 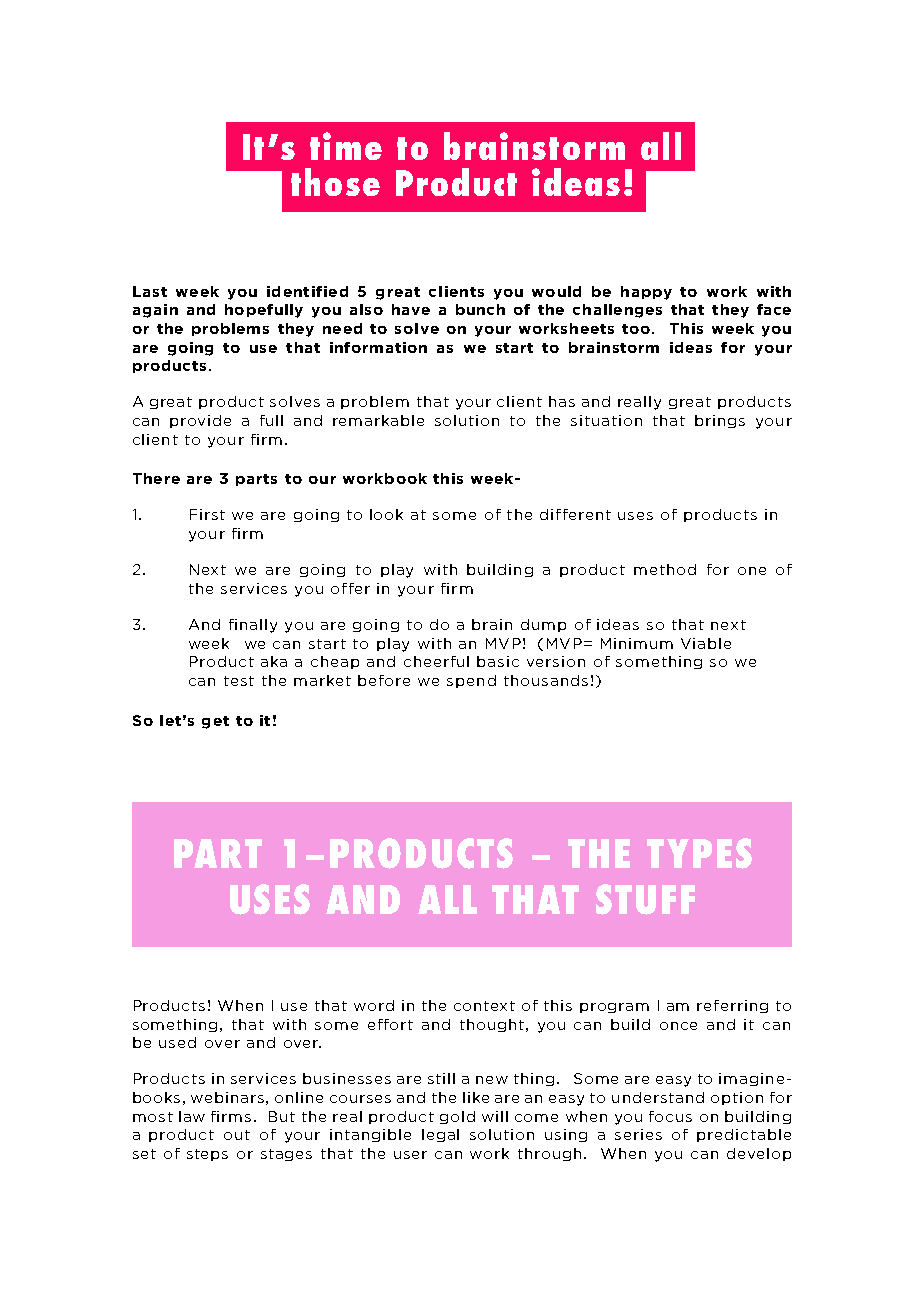 I want to click on Viable, so click(x=706, y=643).
